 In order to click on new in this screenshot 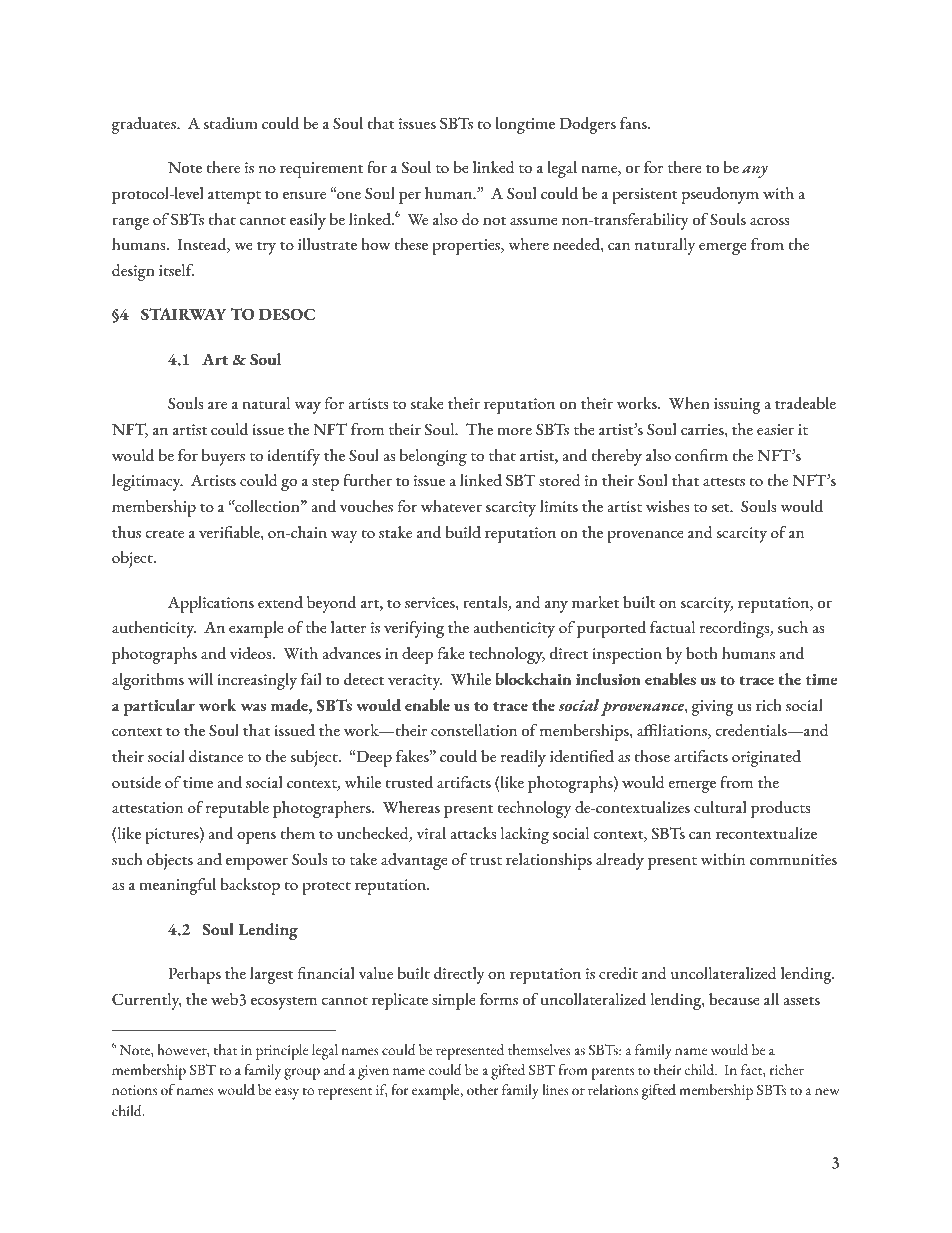, I will do `click(827, 1092)`.
